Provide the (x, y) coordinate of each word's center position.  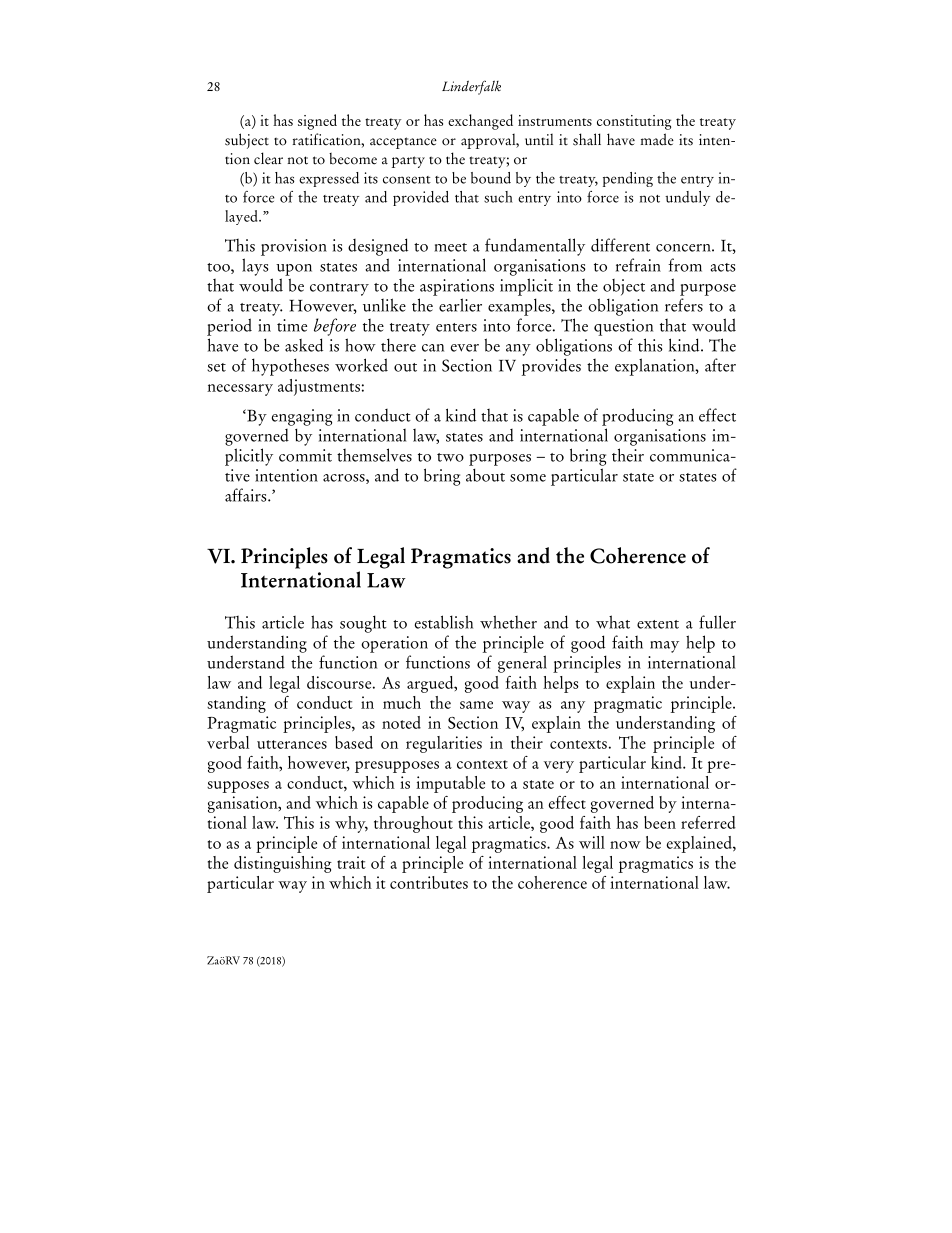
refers (684, 305)
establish (444, 622)
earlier (460, 305)
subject (247, 141)
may (664, 647)
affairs (247, 495)
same (476, 705)
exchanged (480, 122)
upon (294, 270)
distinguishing (283, 864)
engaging (302, 417)
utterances (292, 744)
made (657, 139)
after (720, 365)
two (450, 457)
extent (658, 624)
